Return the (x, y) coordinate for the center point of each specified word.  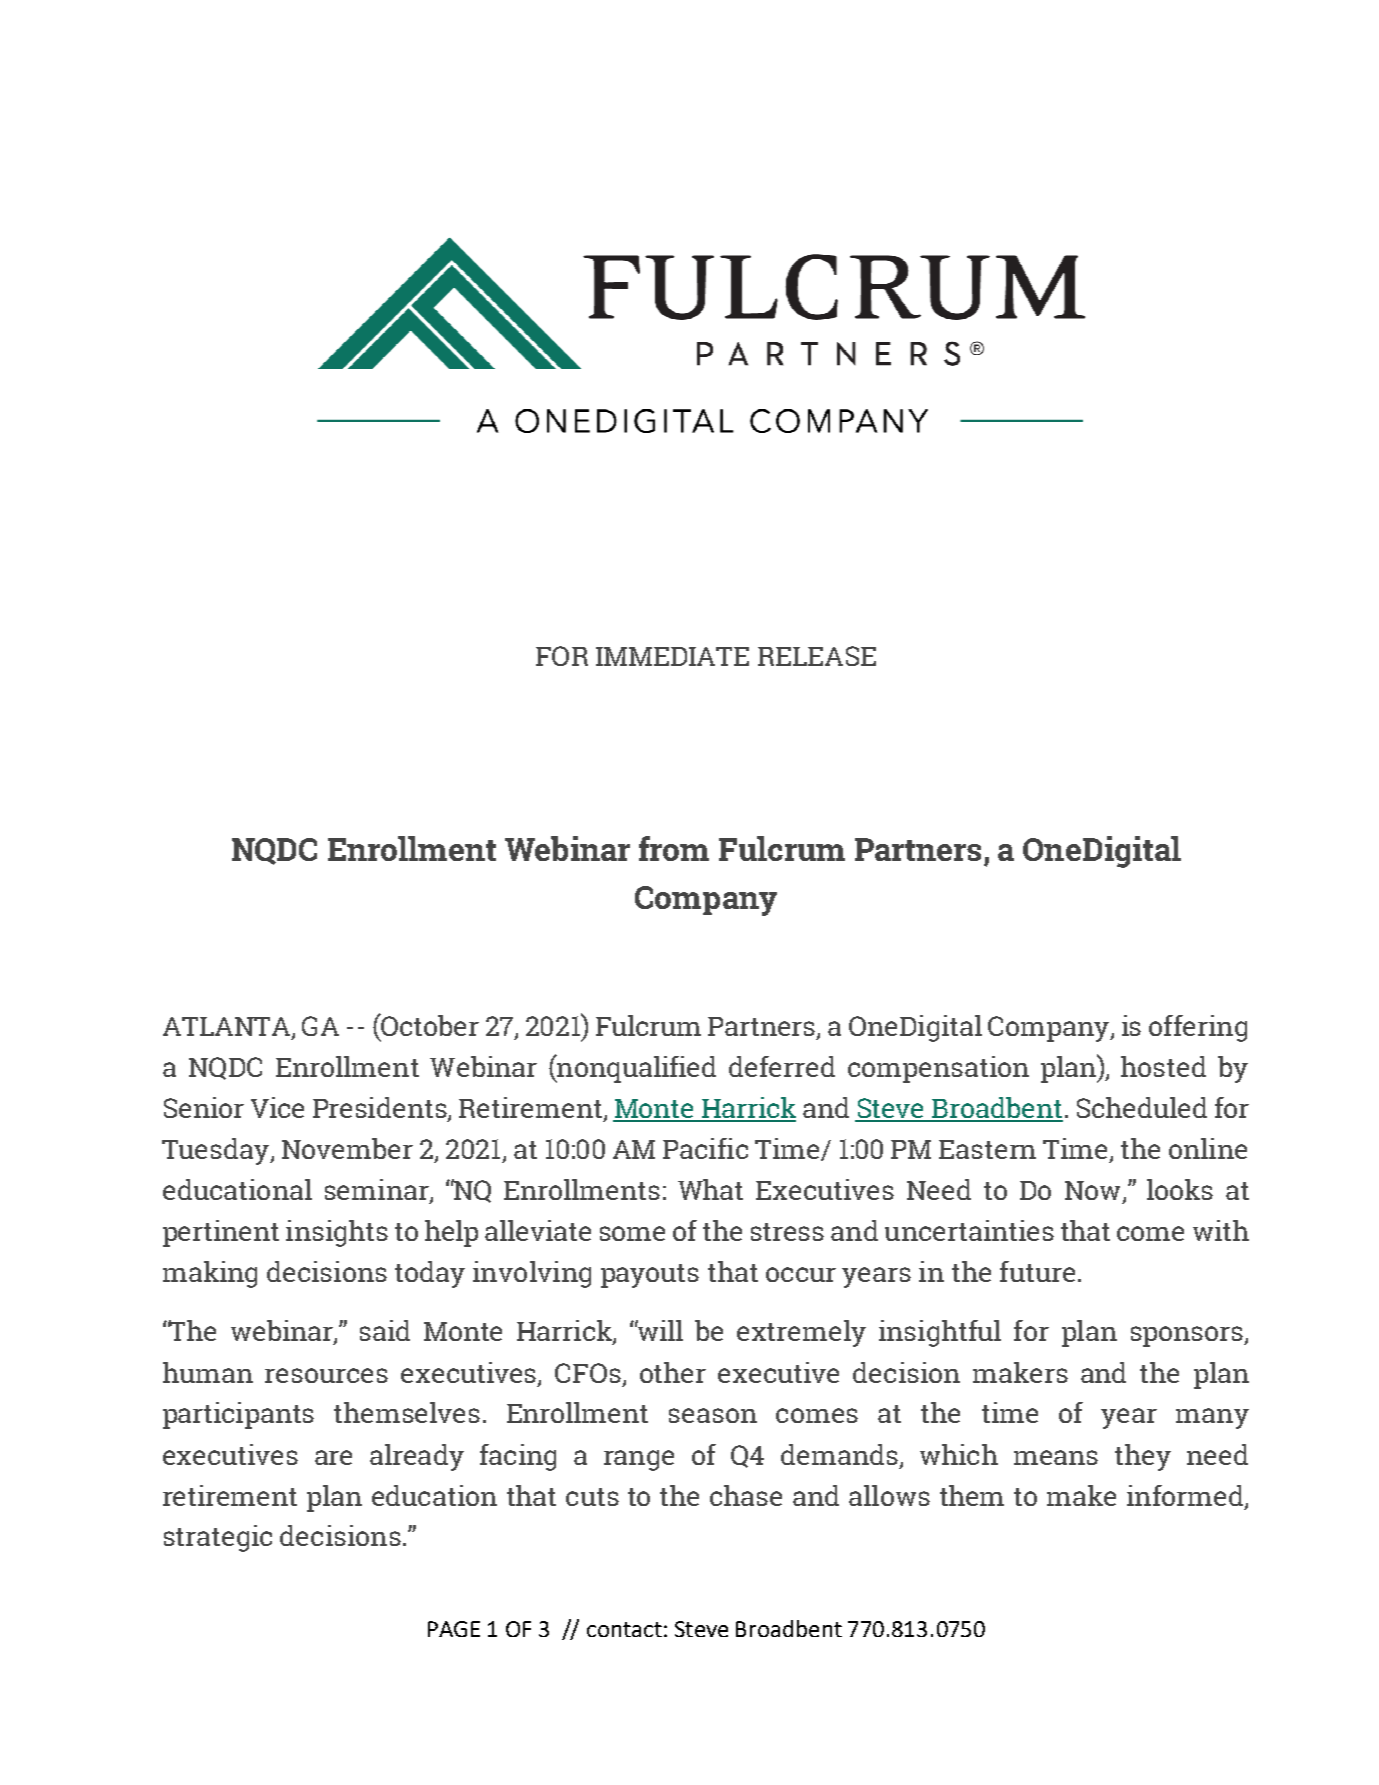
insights (337, 1233)
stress (787, 1232)
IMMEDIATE (672, 656)
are (333, 1457)
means (1056, 1457)
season (713, 1415)
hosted (1163, 1066)
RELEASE (817, 656)
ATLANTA (228, 1028)
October (429, 1024)
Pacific (705, 1148)
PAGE (454, 1629)
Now (1092, 1190)
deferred (782, 1066)
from (674, 848)
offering (1198, 1028)
